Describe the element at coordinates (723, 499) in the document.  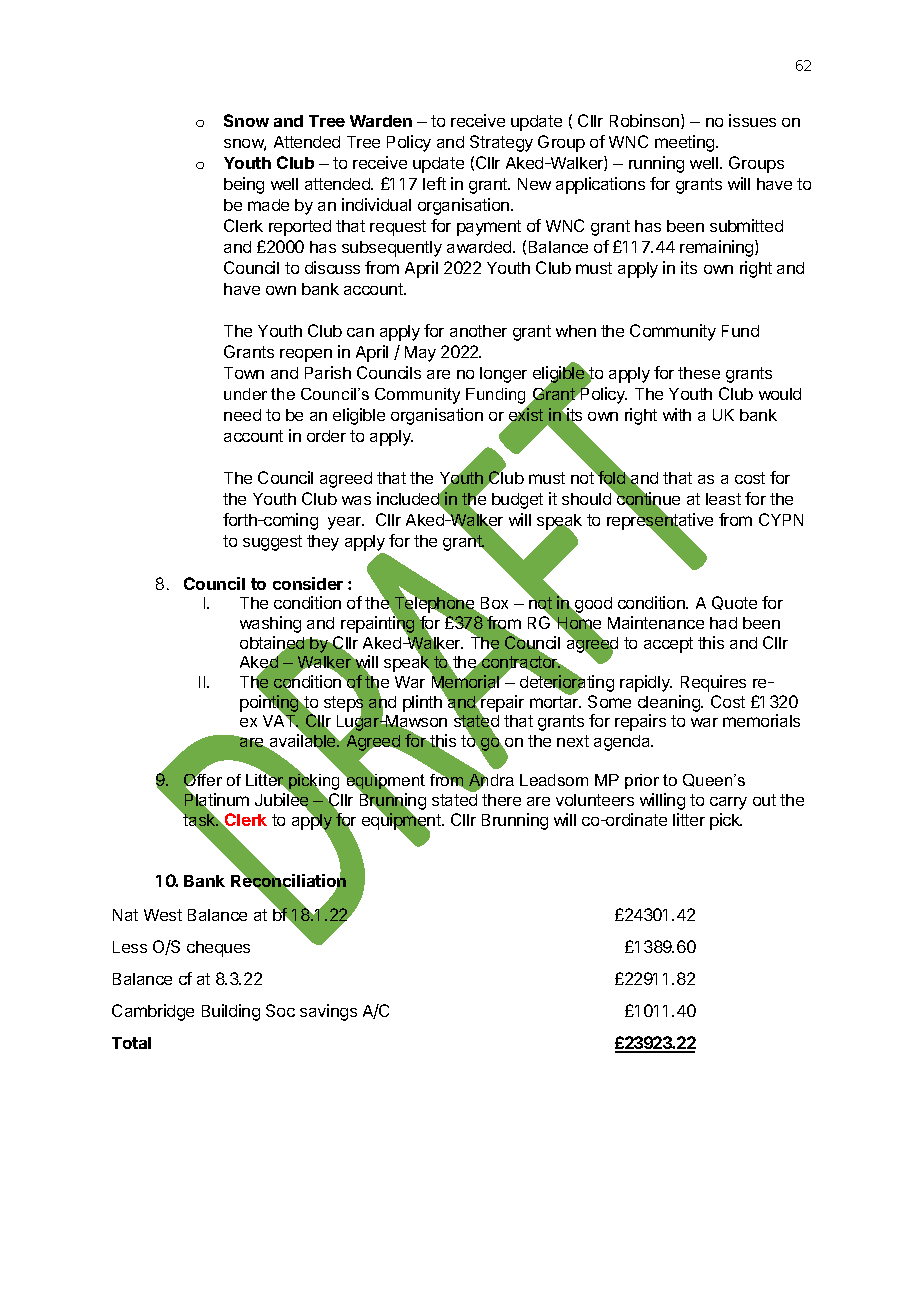
I see `least` at that location.
